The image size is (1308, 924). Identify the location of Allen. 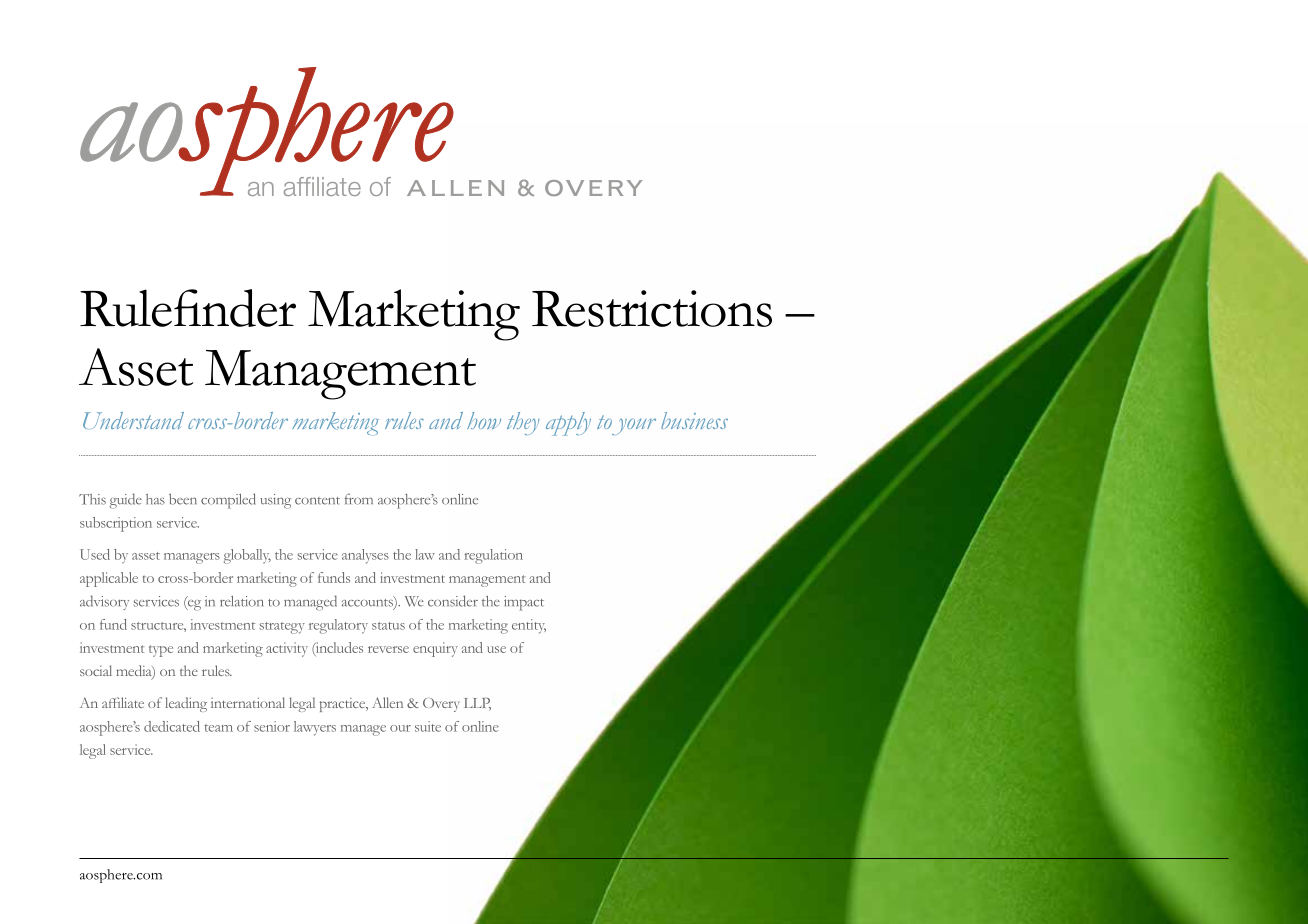
(387, 702).
